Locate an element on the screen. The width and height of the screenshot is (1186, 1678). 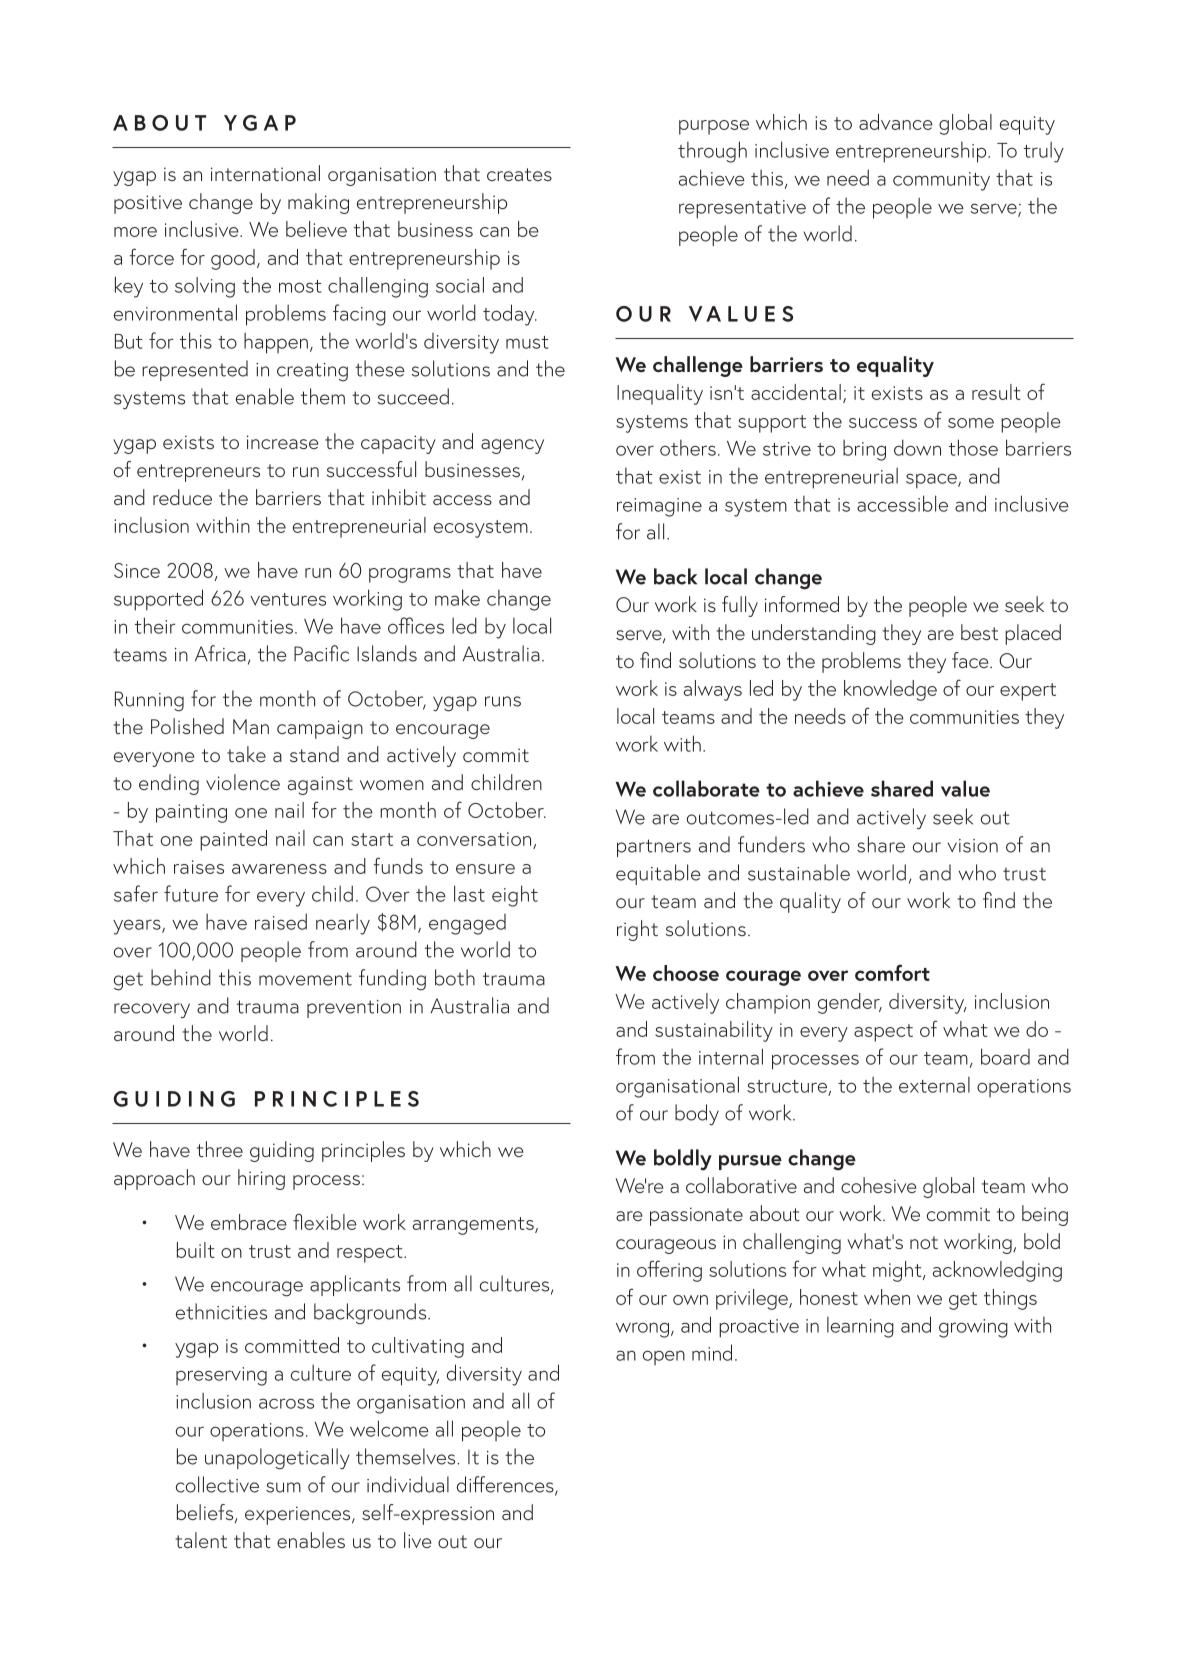
not is located at coordinates (924, 1242).
